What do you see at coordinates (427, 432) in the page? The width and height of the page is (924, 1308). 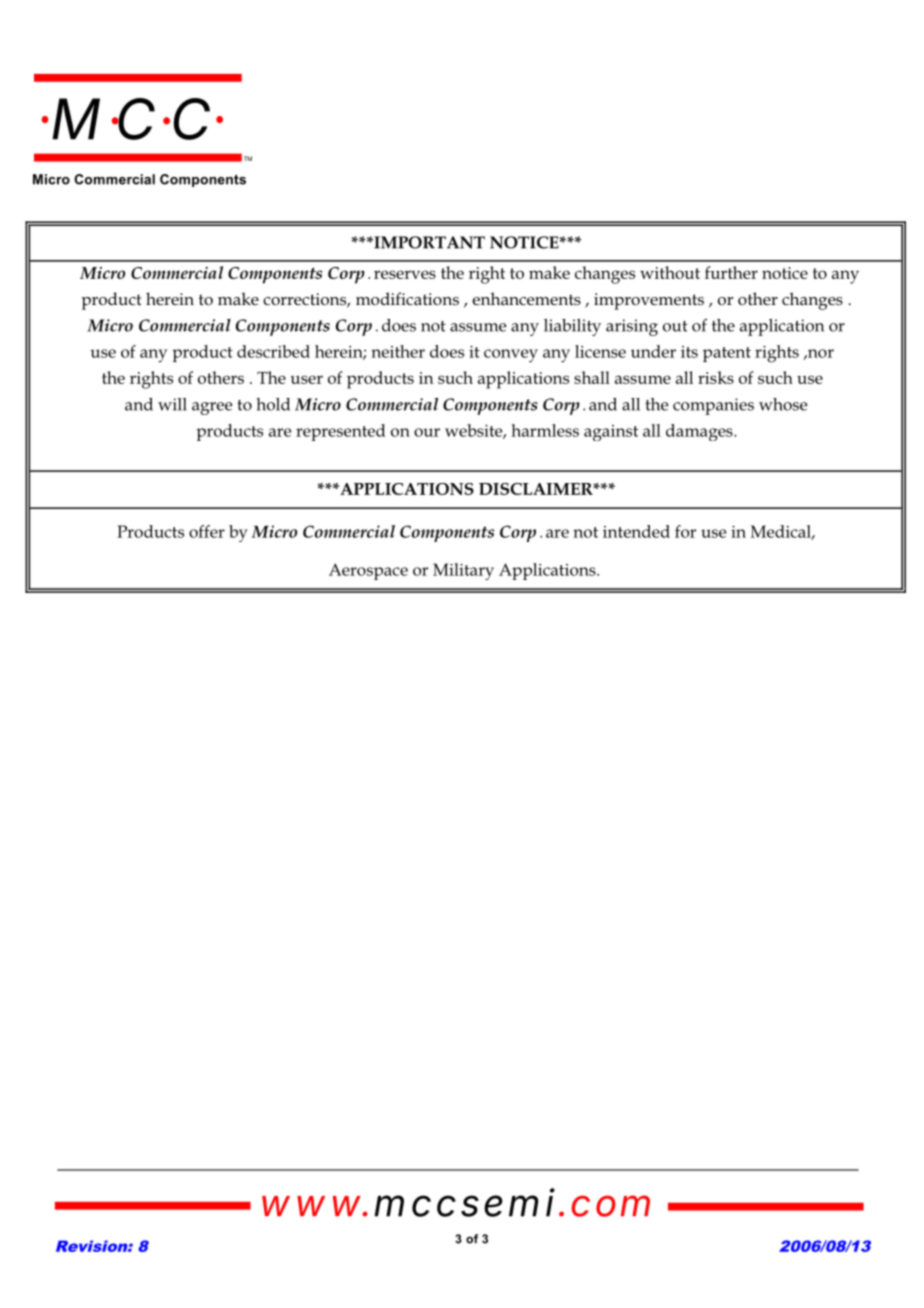 I see `our` at bounding box center [427, 432].
